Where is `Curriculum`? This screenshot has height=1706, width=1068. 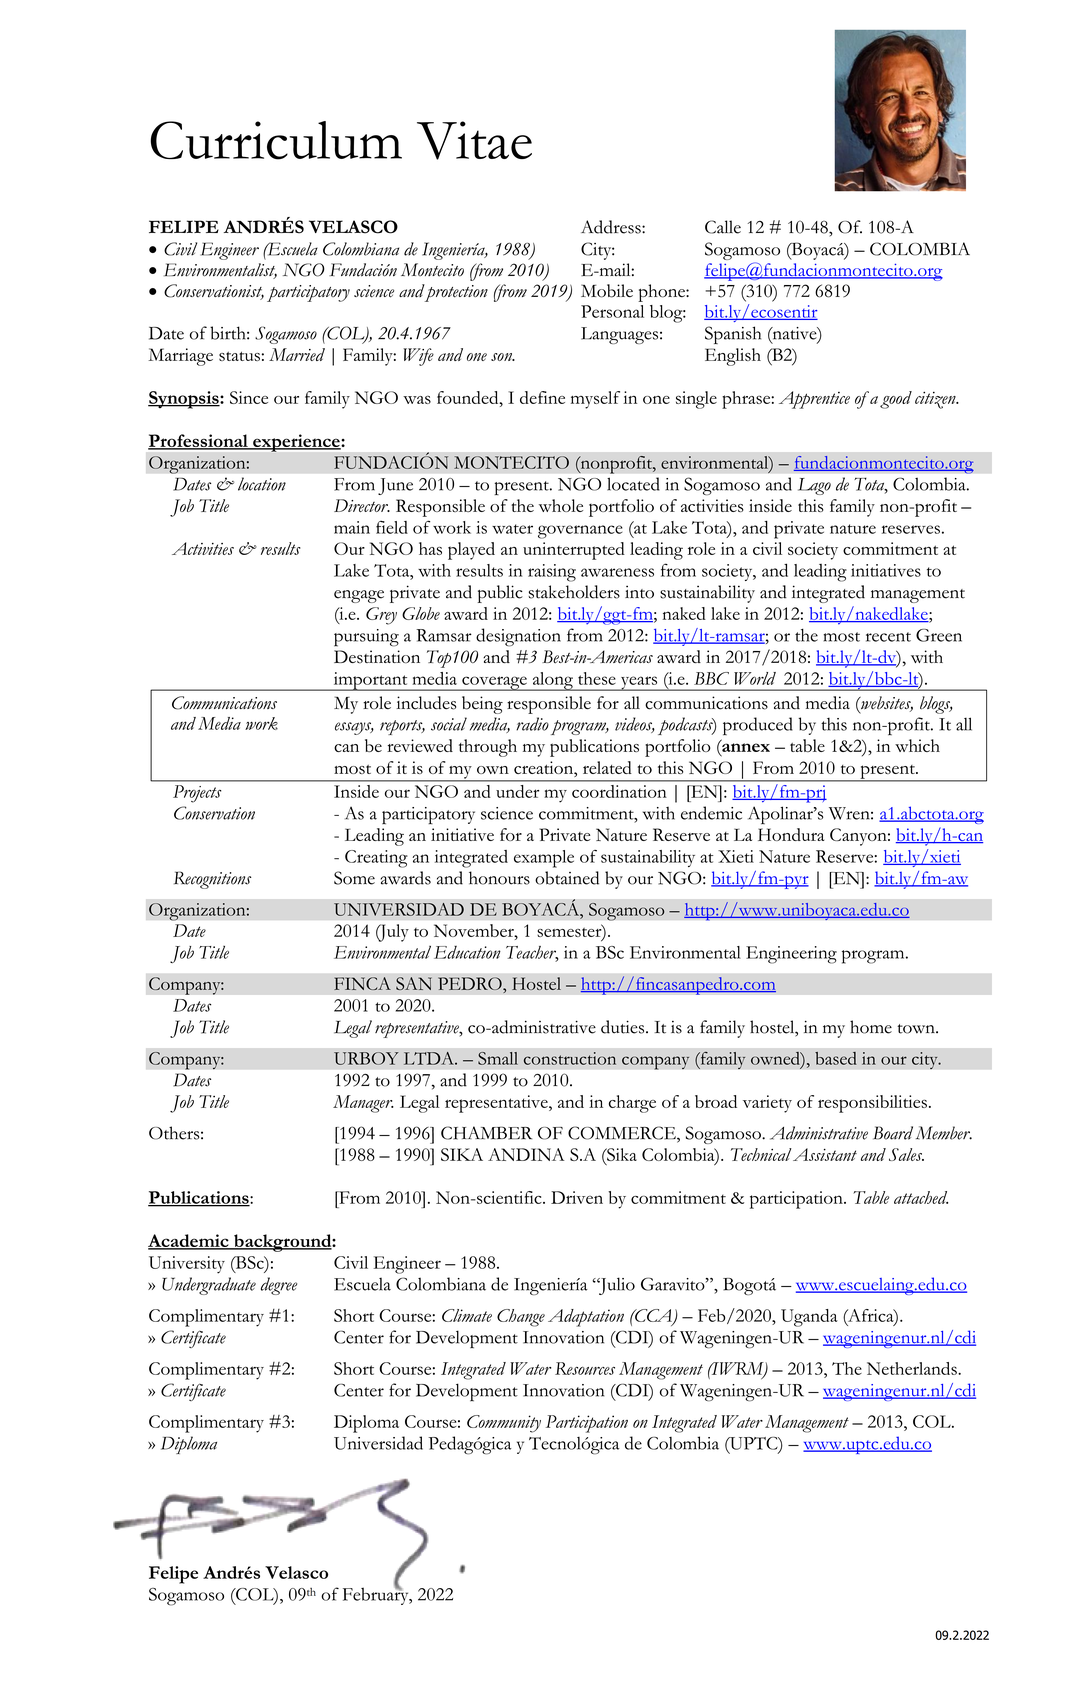 Curriculum is located at coordinates (276, 140).
